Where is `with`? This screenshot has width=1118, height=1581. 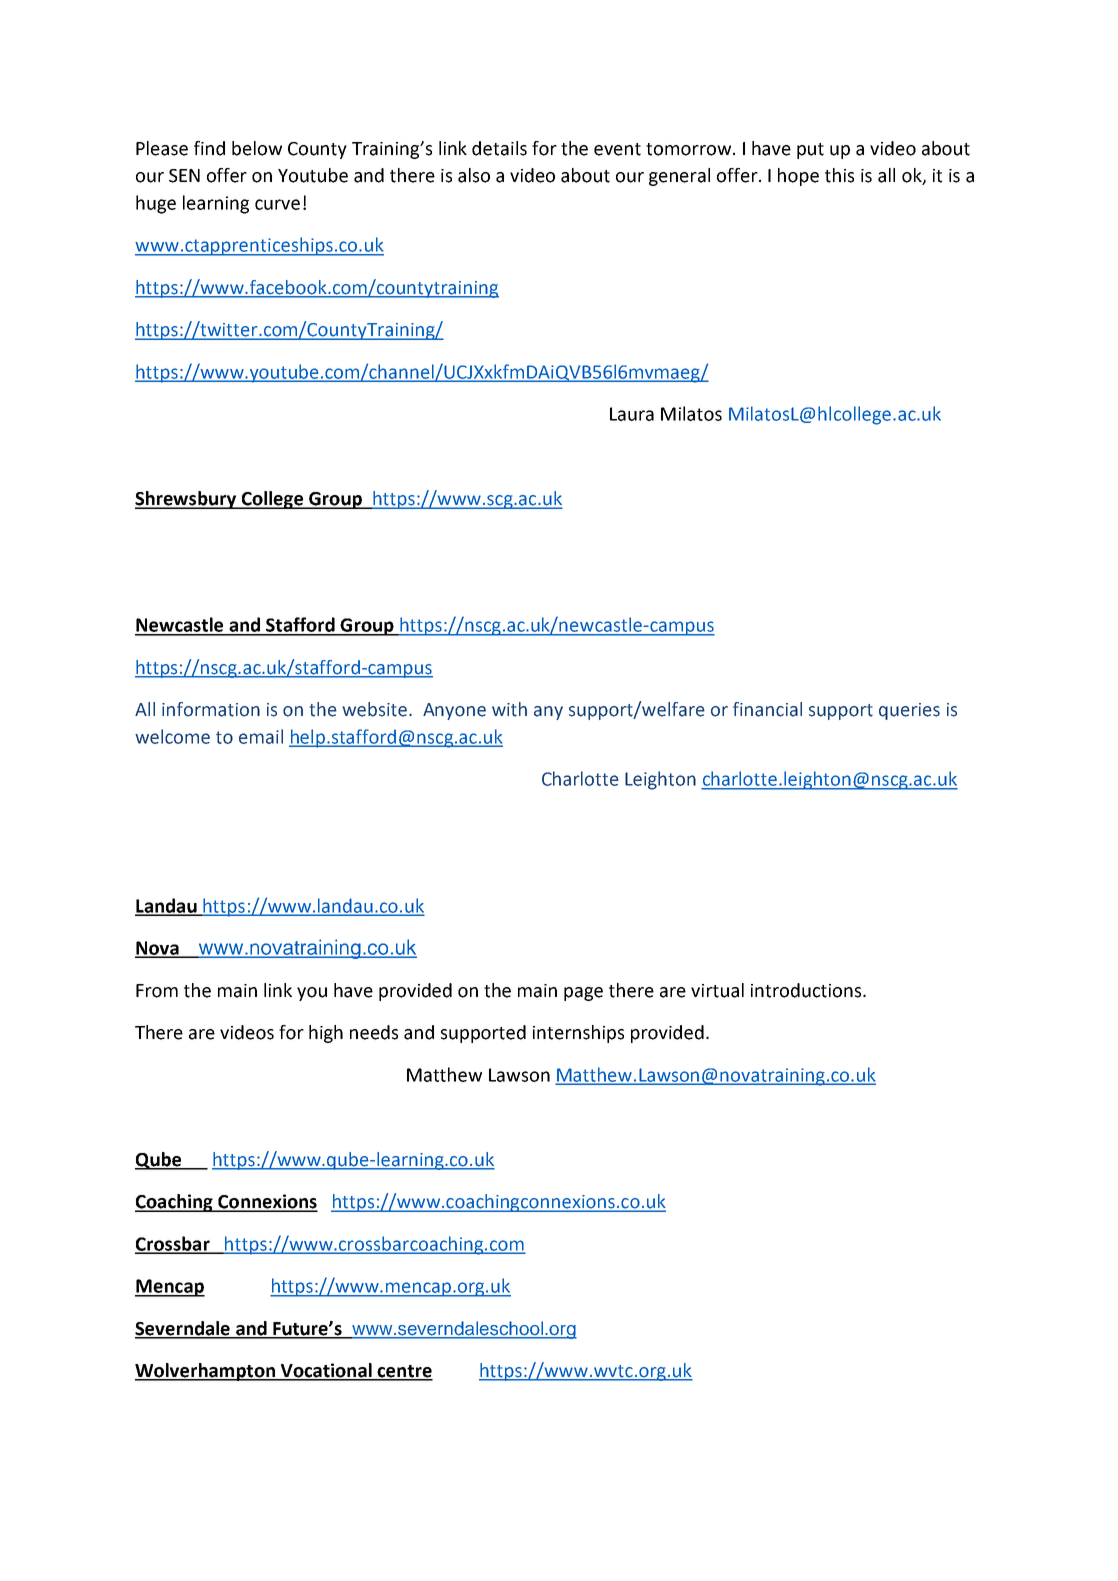
with is located at coordinates (509, 709).
